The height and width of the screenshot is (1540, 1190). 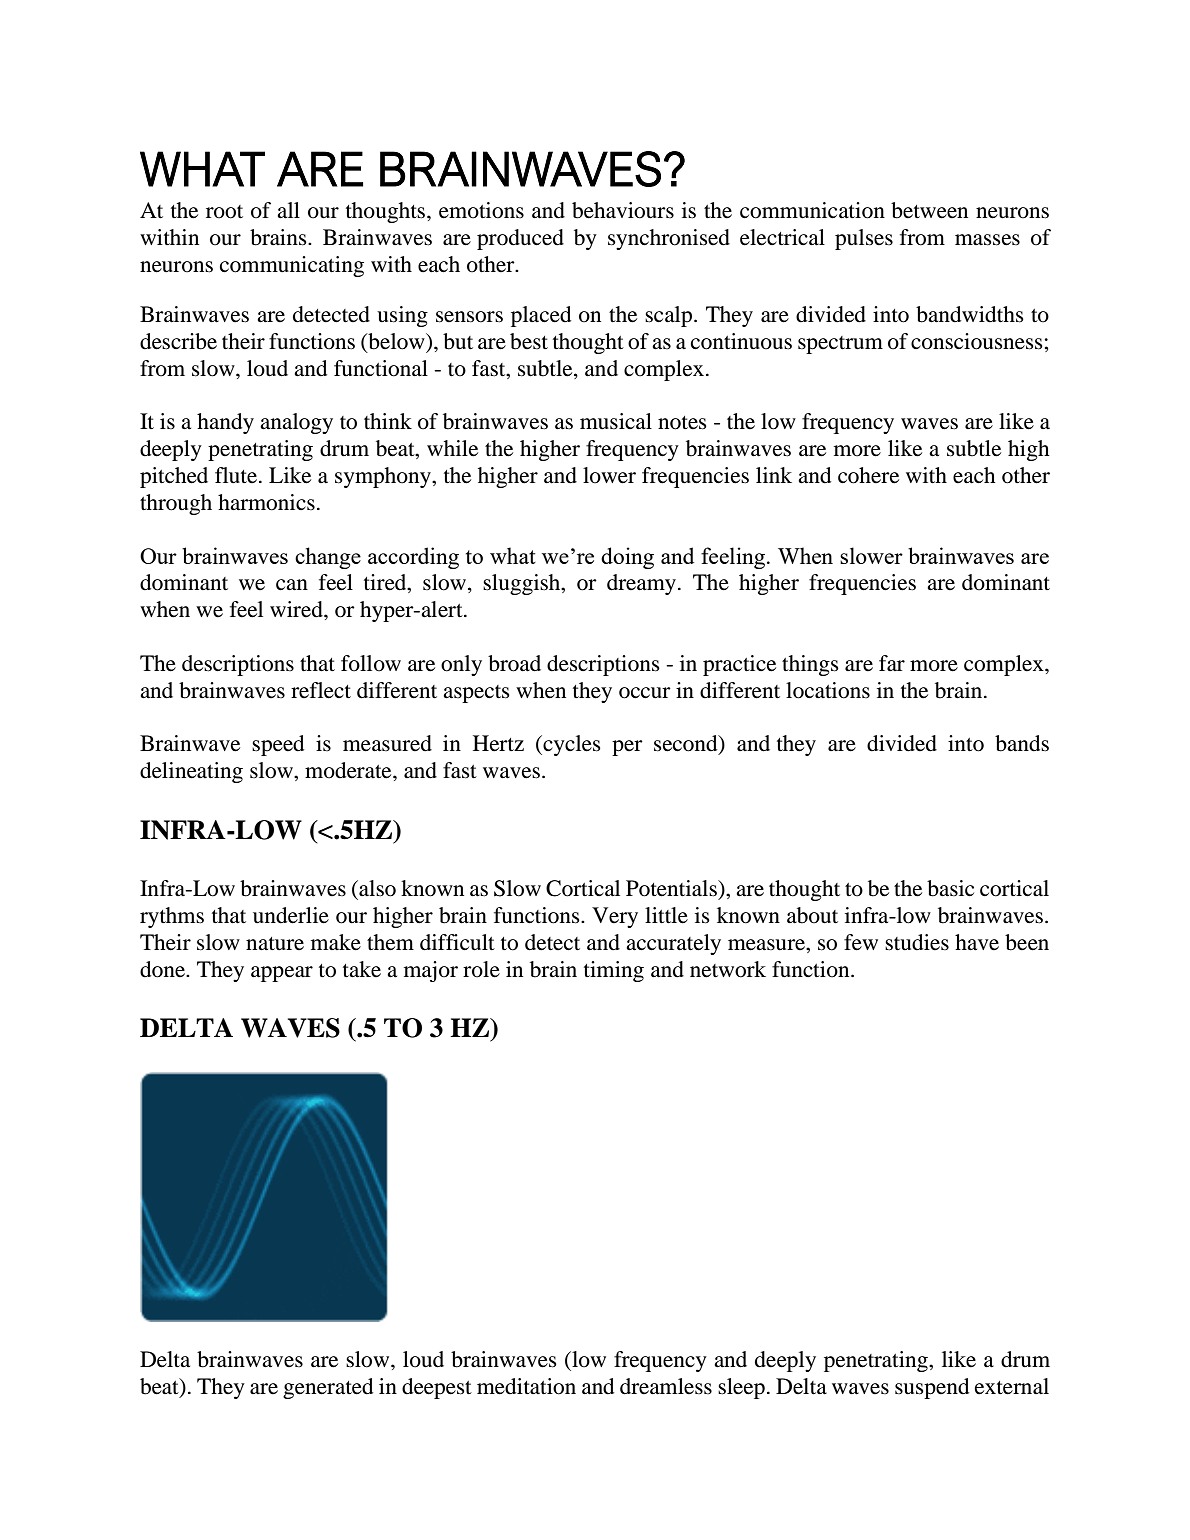 I want to click on doing, so click(x=627, y=558).
